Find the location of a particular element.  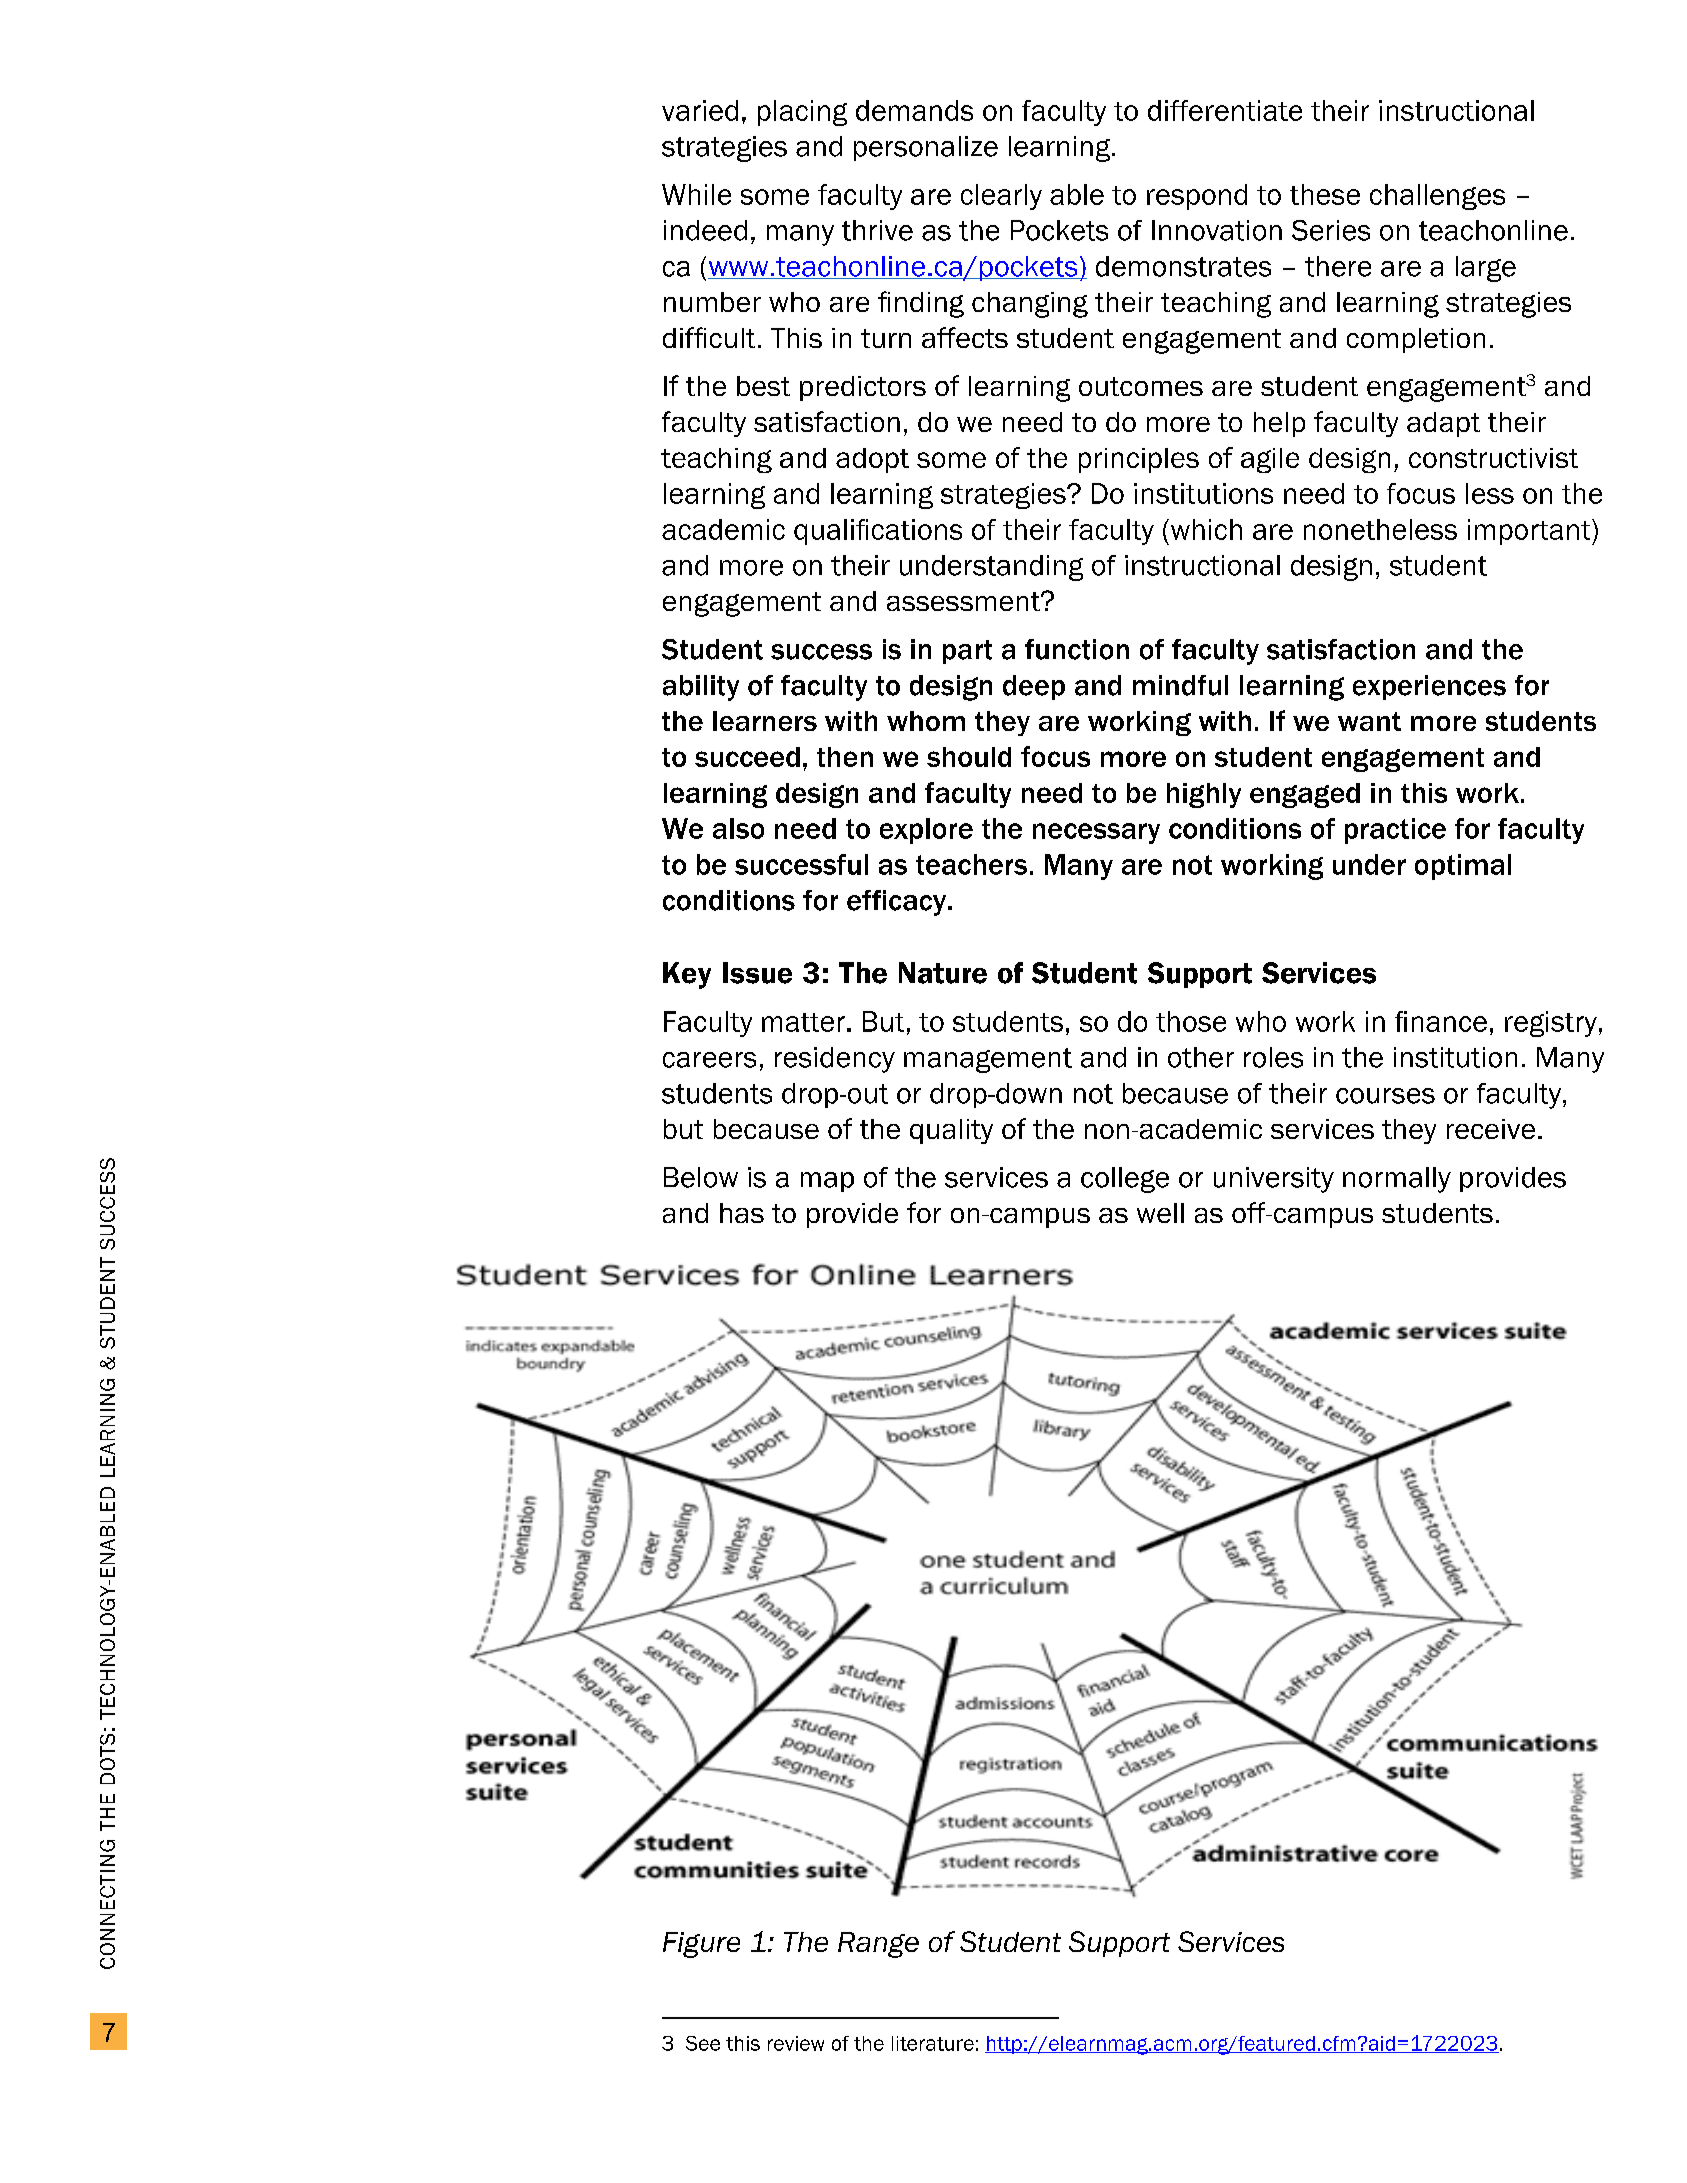

learners is located at coordinates (765, 721).
